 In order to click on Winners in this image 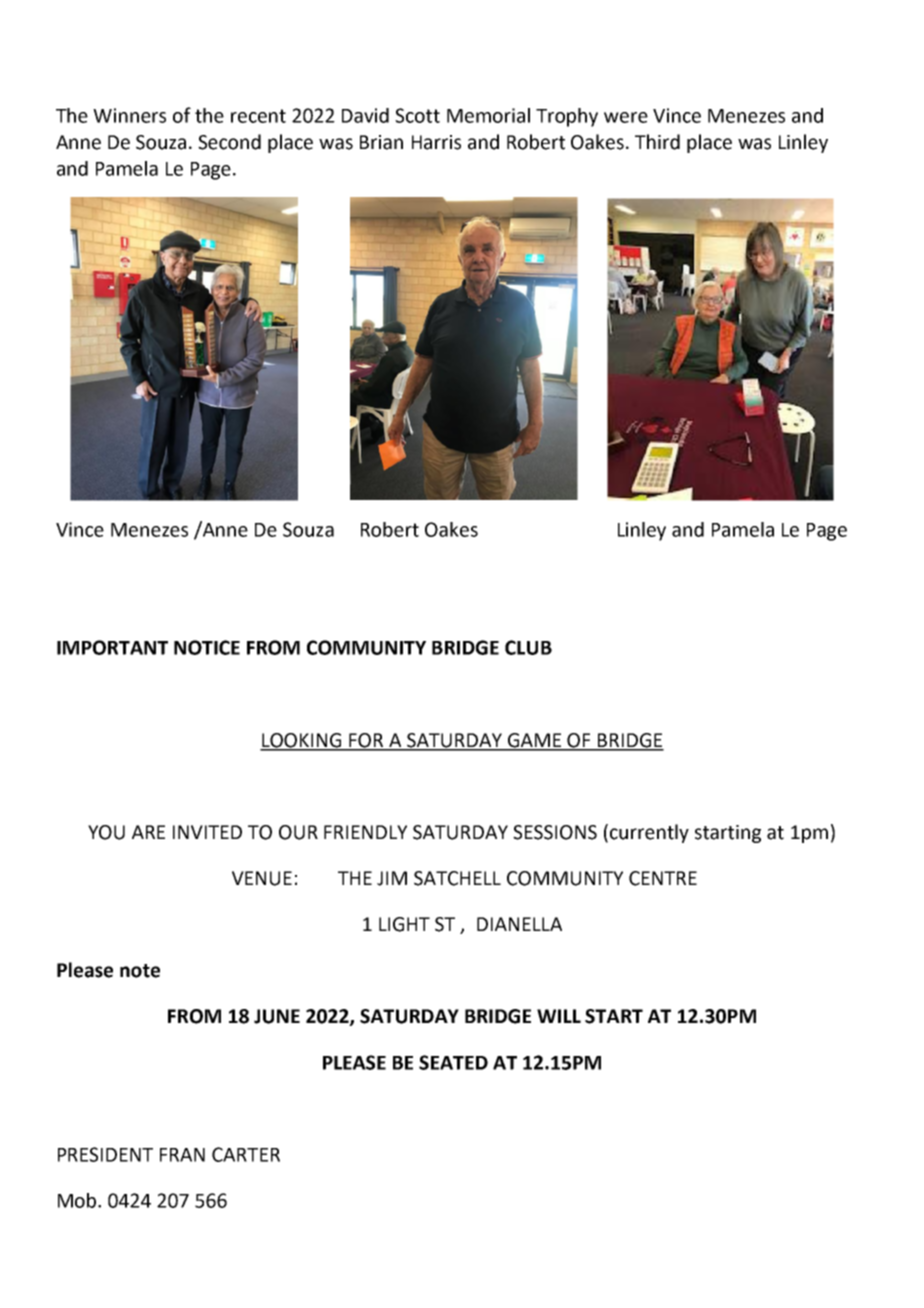, I will do `click(129, 115)`.
